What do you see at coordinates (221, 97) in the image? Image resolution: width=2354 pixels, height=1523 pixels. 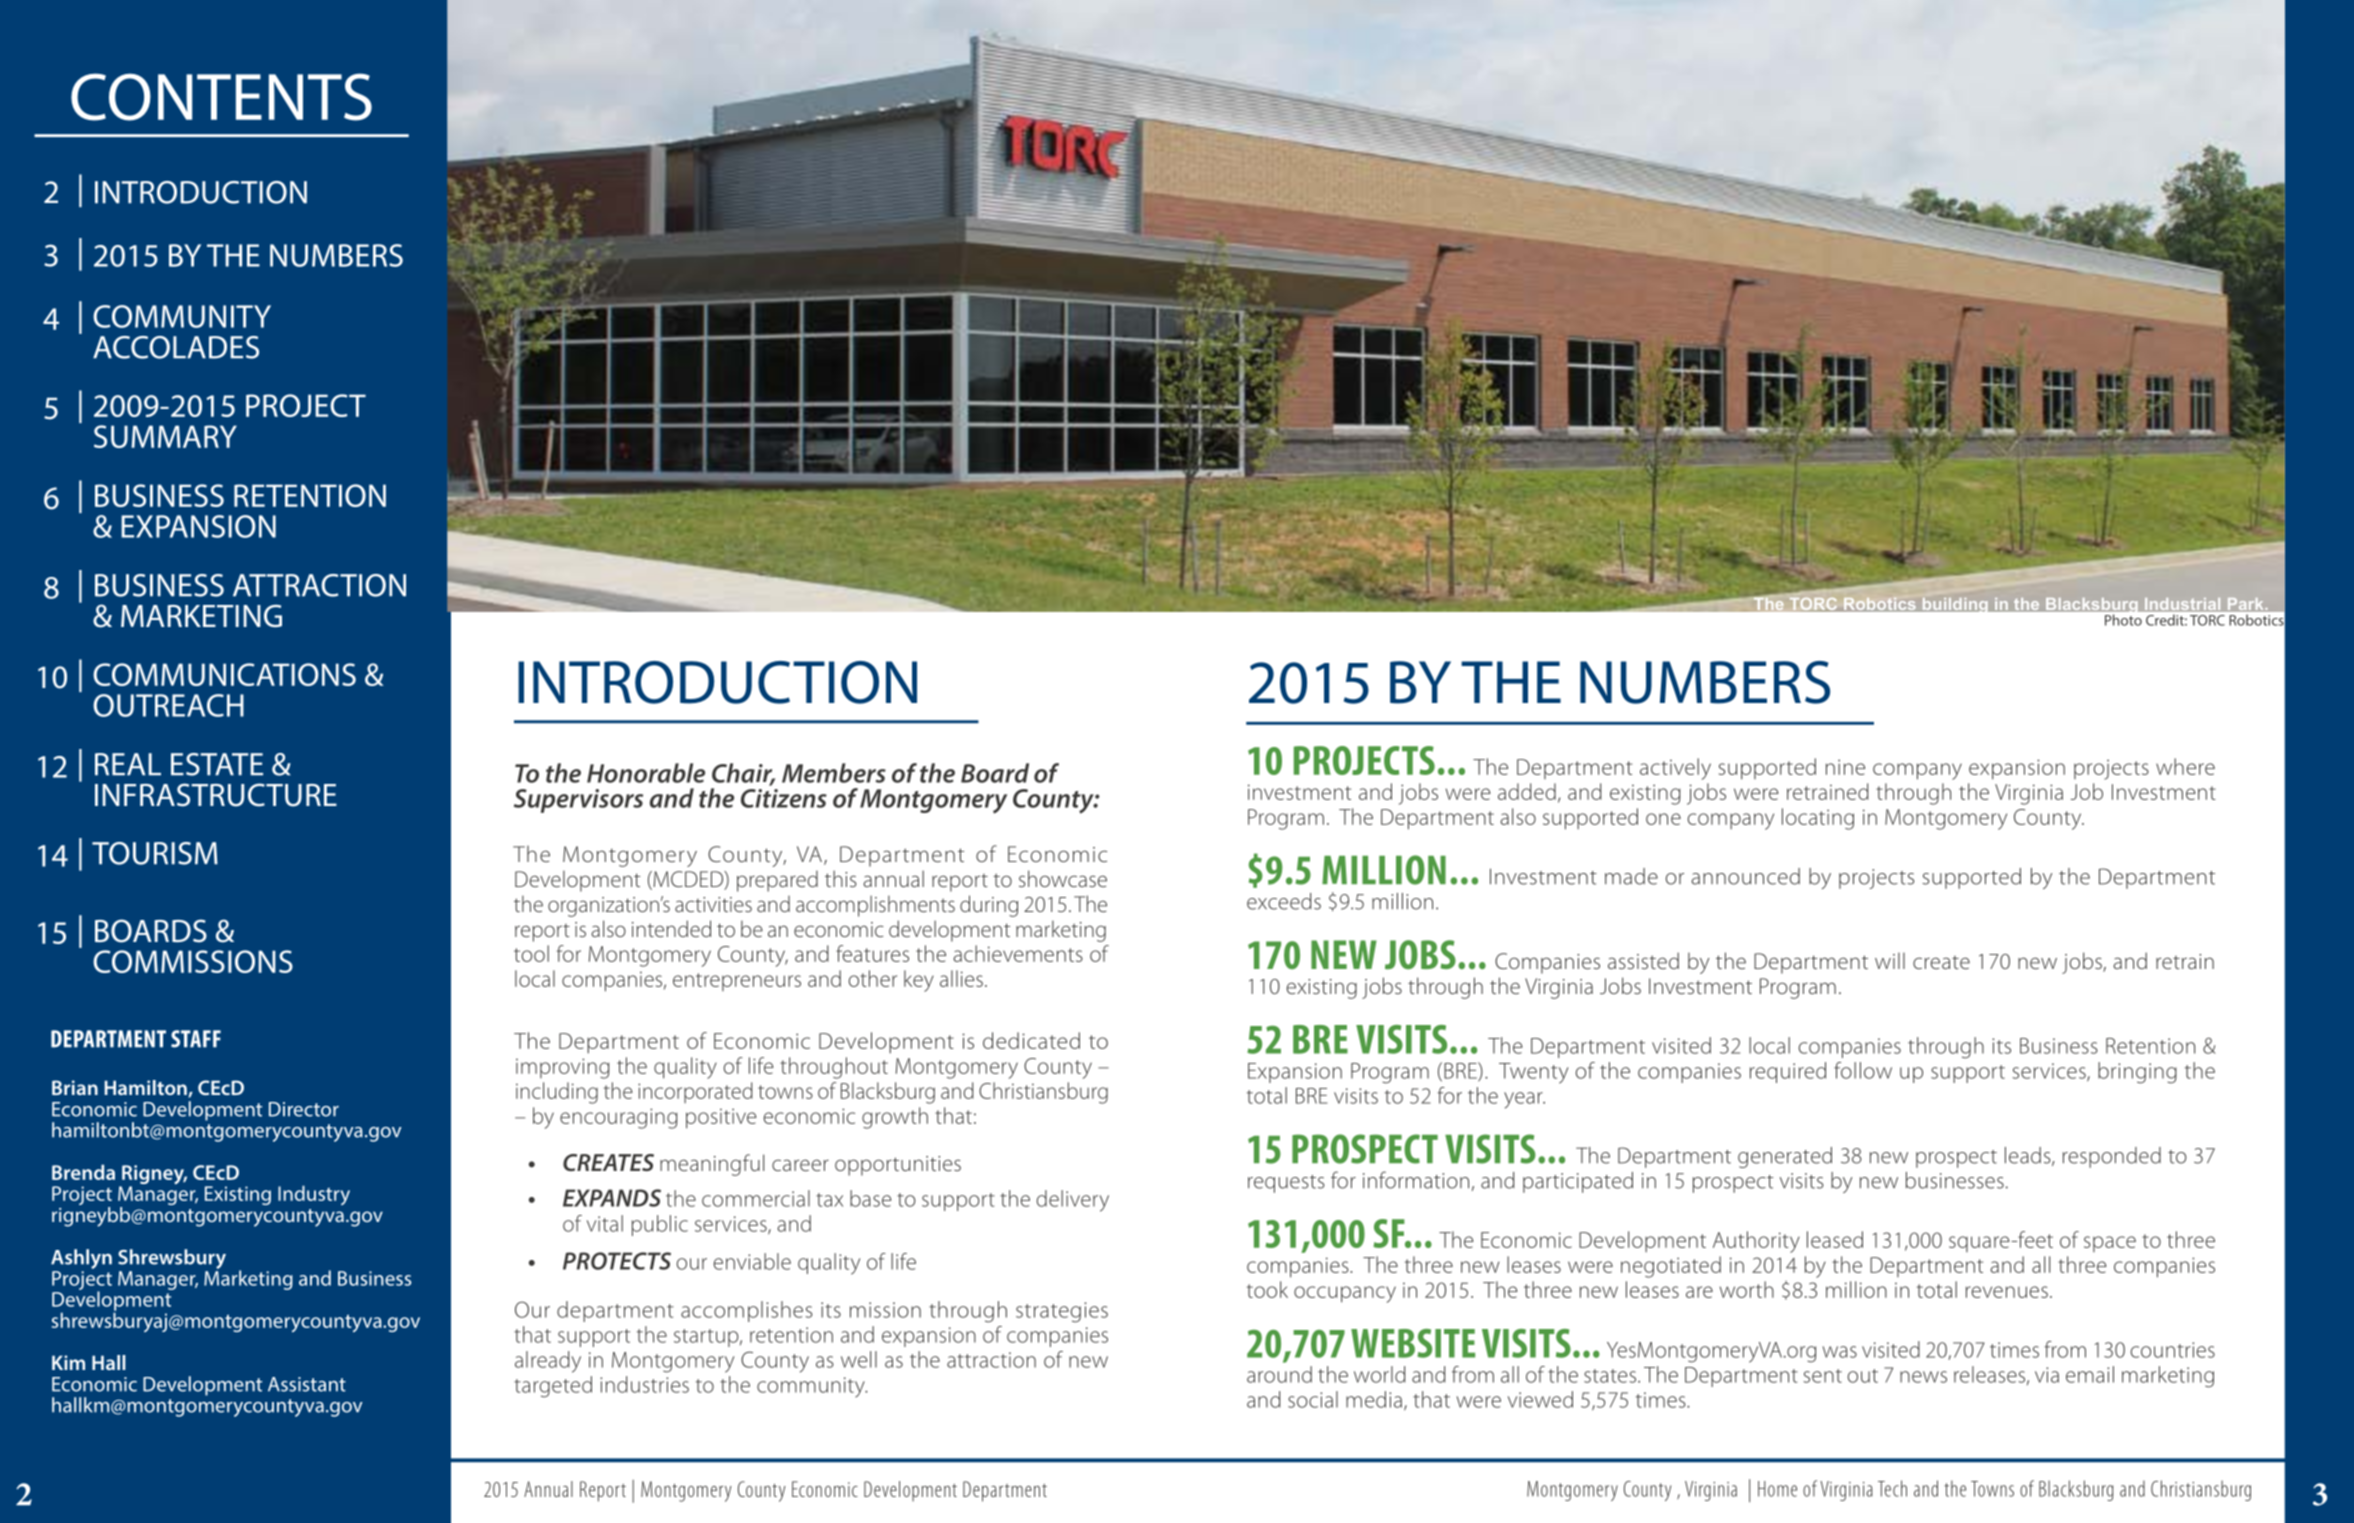 I see `CONTENTS` at bounding box center [221, 97].
